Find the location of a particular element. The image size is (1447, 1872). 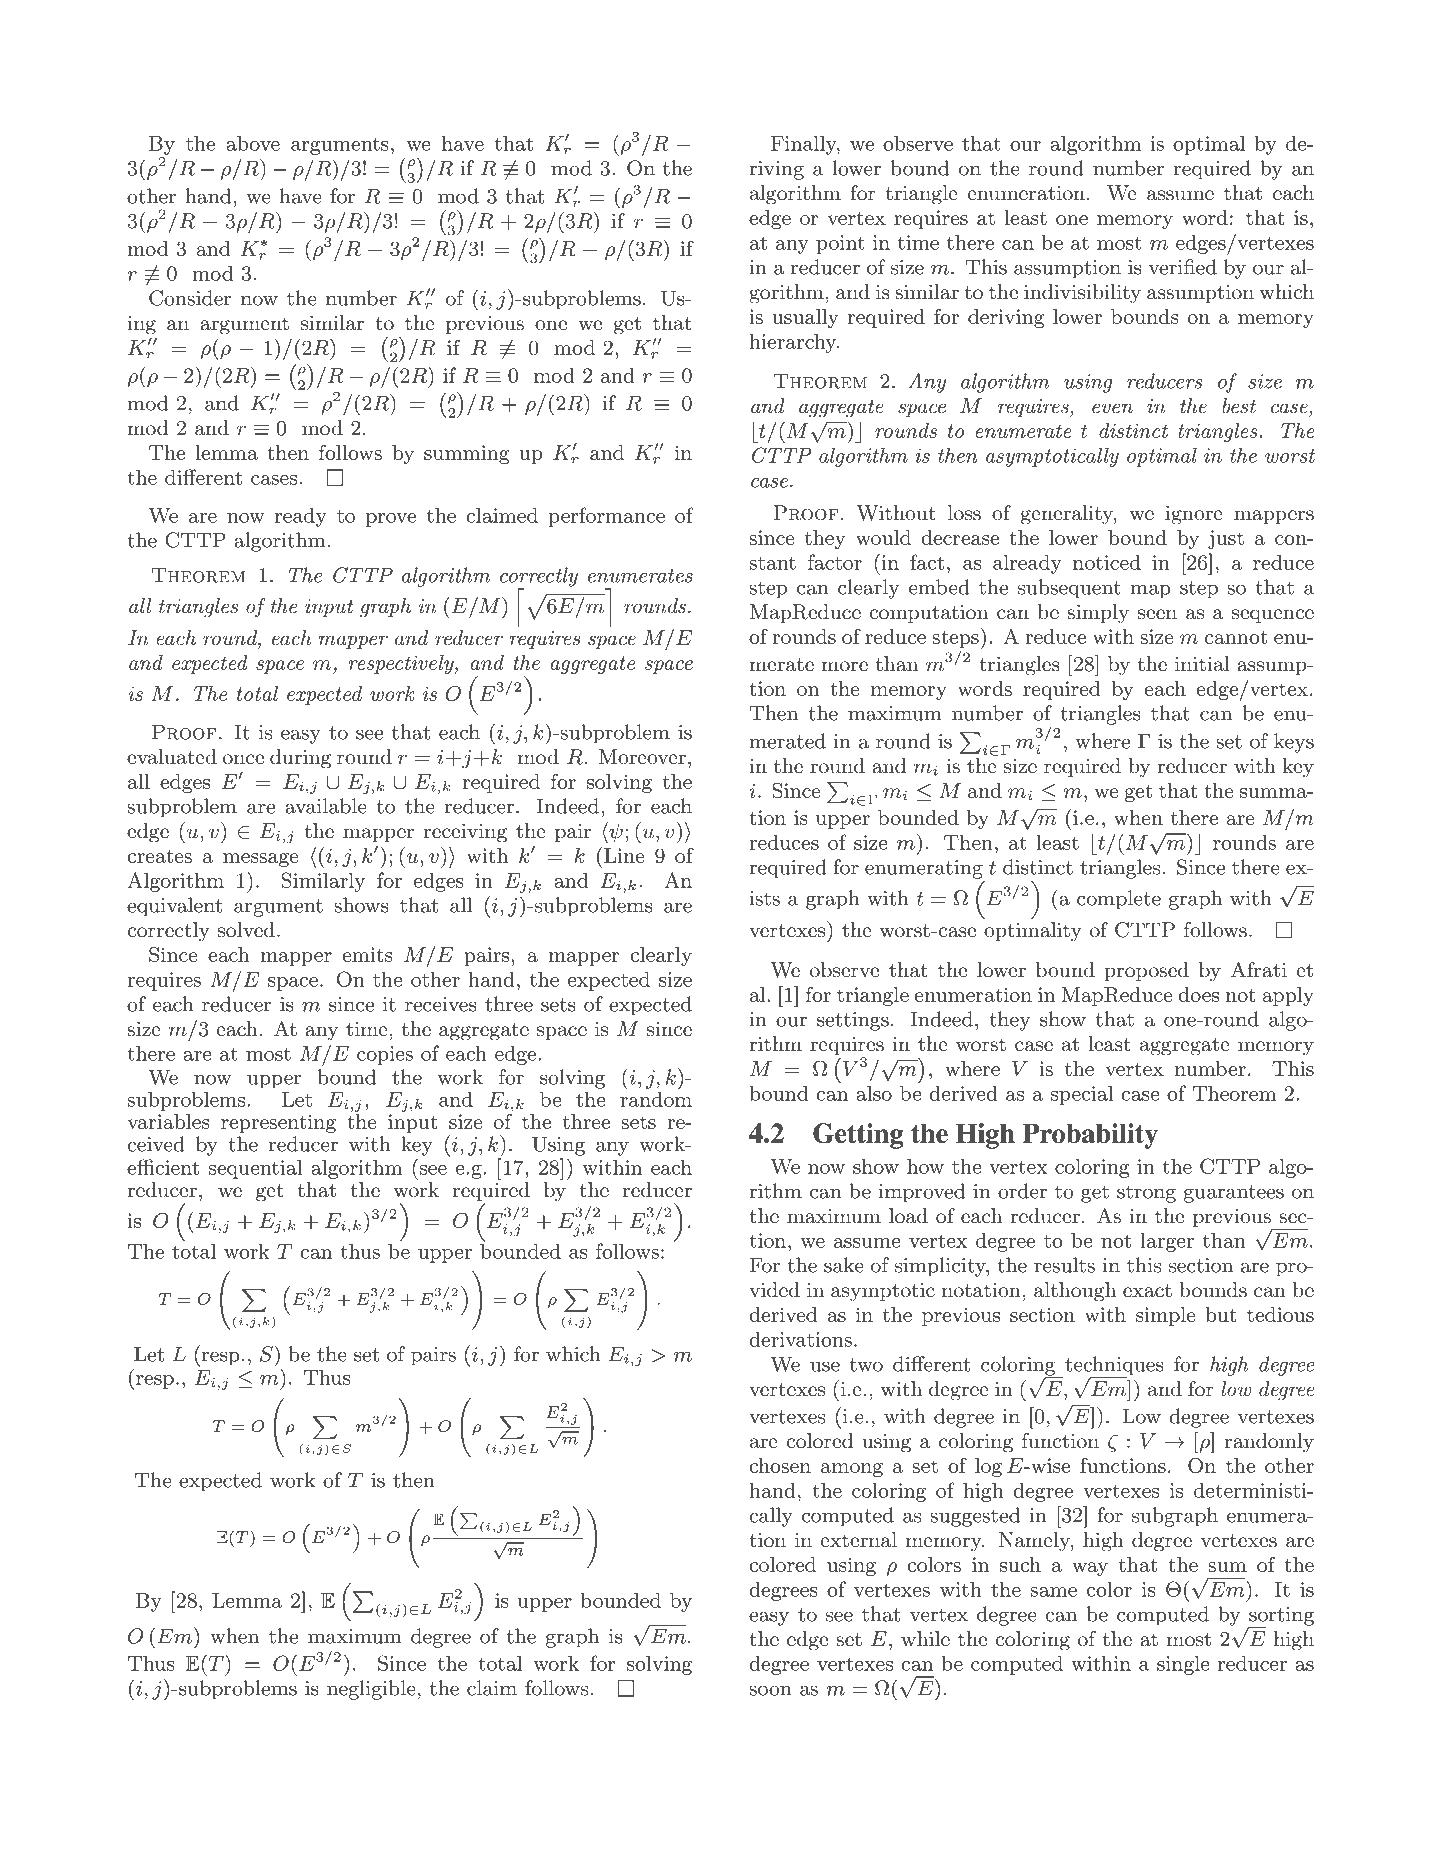

Getting is located at coordinates (858, 1136).
